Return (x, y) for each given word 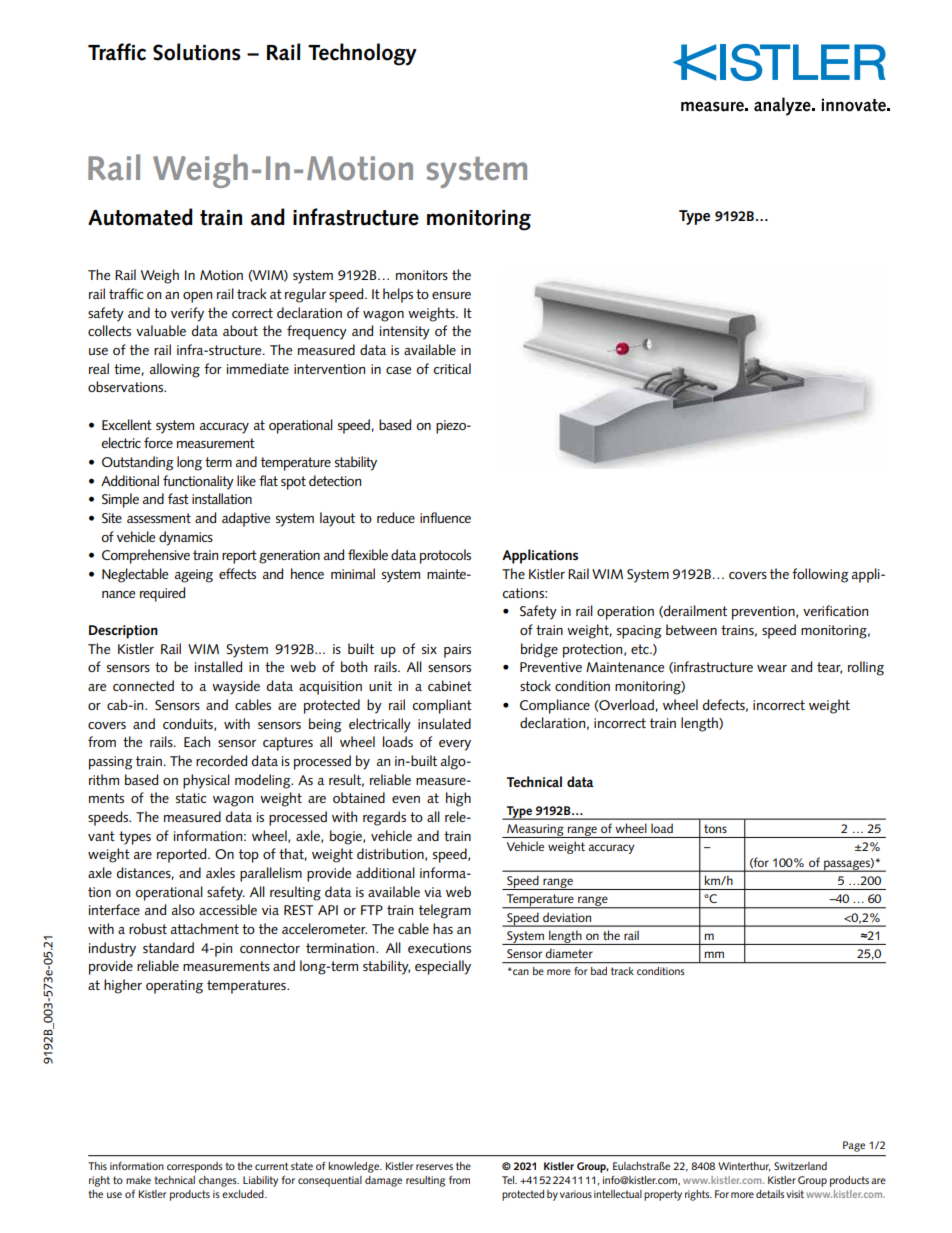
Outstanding (138, 463)
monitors (422, 275)
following (820, 575)
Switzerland (800, 1166)
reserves (434, 1167)
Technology (362, 54)
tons (715, 828)
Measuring (535, 831)
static (191, 798)
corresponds (195, 1167)
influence (445, 517)
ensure (451, 295)
